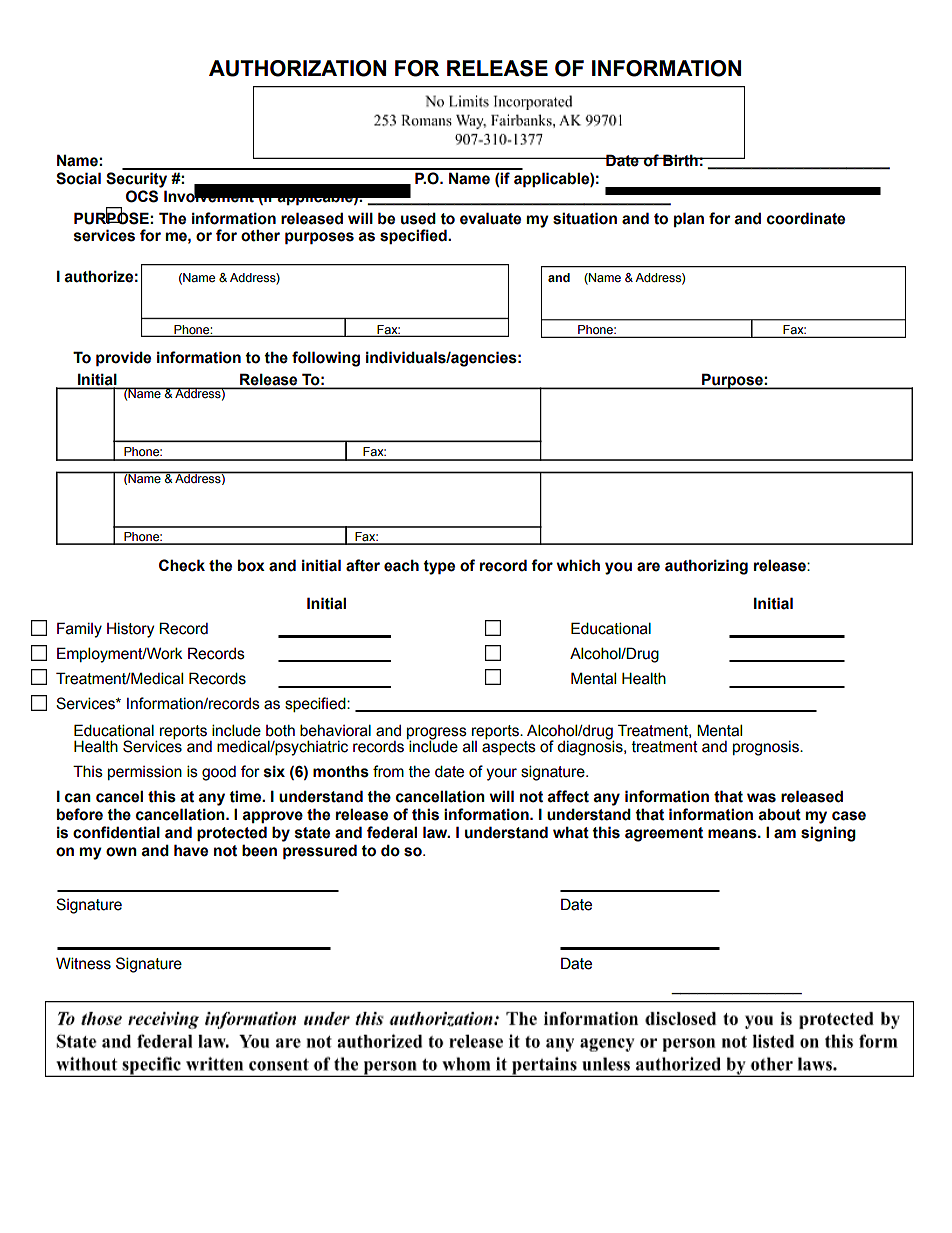 The height and width of the screenshot is (1233, 952). Describe the element at coordinates (297, 68) in the screenshot. I see `AUTHORIZATION` at that location.
